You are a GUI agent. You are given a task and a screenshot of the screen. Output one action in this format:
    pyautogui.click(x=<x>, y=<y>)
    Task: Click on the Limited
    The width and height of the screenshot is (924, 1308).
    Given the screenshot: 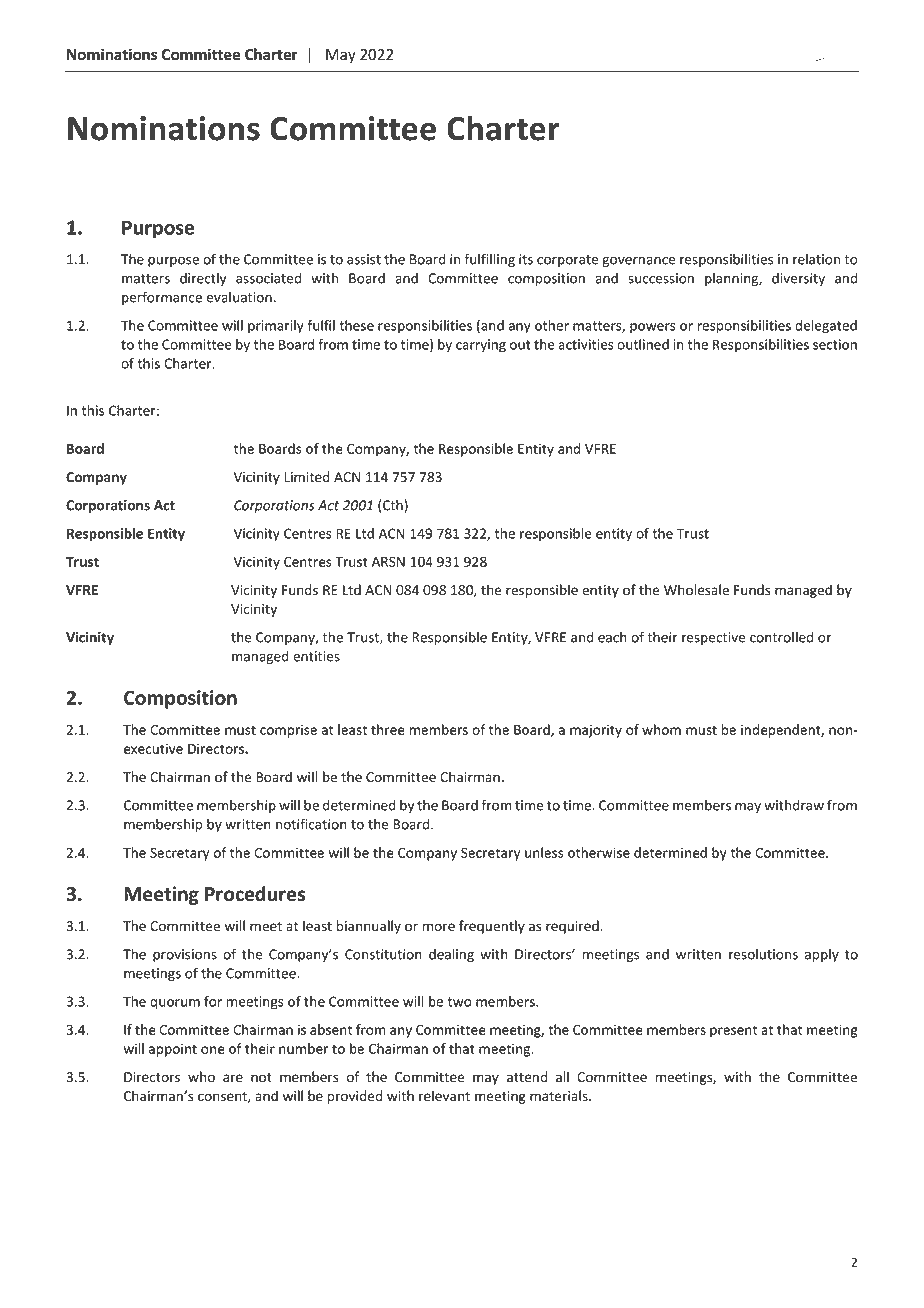 What is the action you would take?
    pyautogui.click(x=307, y=477)
